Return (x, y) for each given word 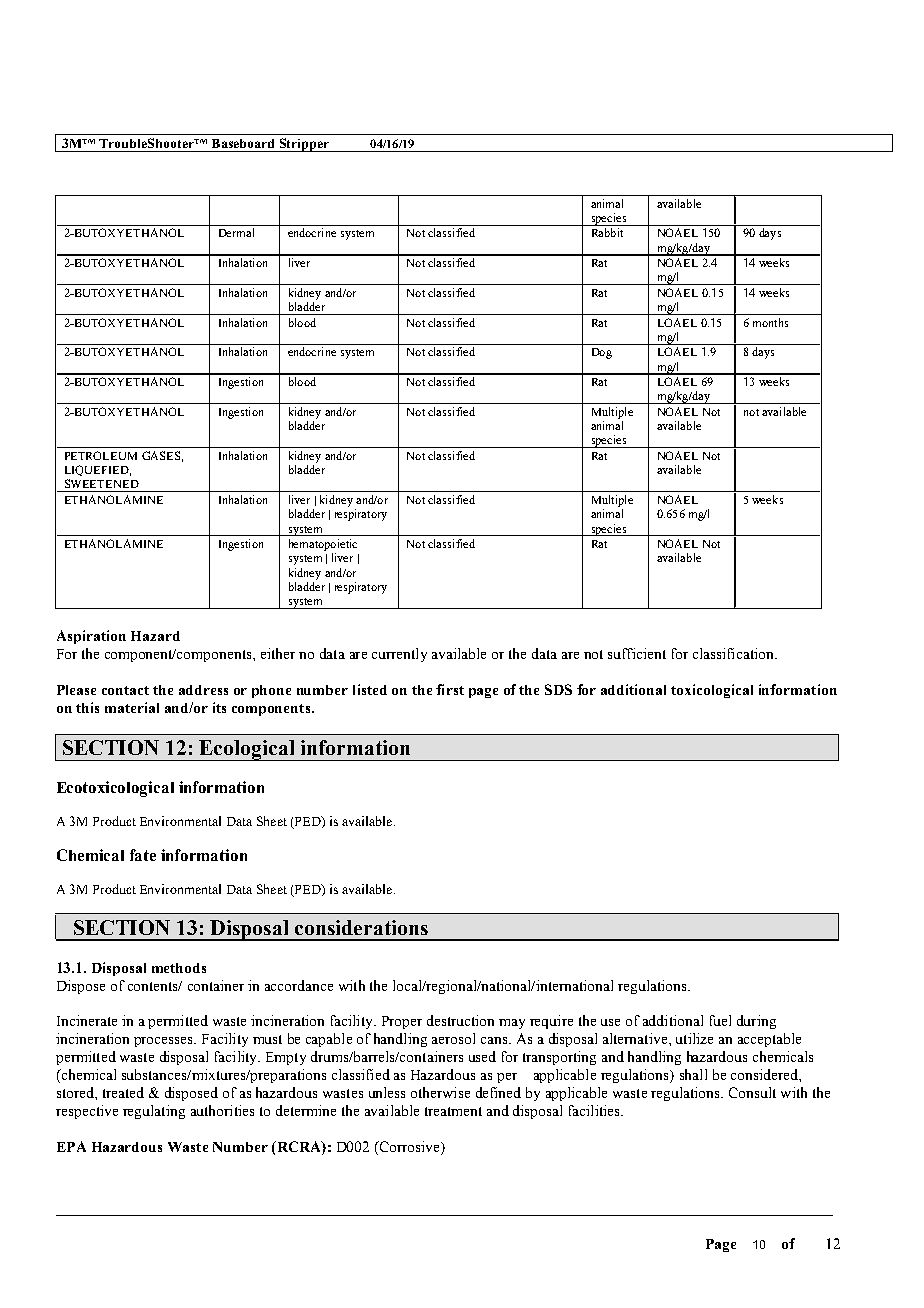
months (770, 322)
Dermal (236, 232)
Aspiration (91, 637)
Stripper (304, 145)
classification (734, 653)
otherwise (440, 1092)
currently (399, 655)
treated (123, 1092)
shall (693, 1074)
